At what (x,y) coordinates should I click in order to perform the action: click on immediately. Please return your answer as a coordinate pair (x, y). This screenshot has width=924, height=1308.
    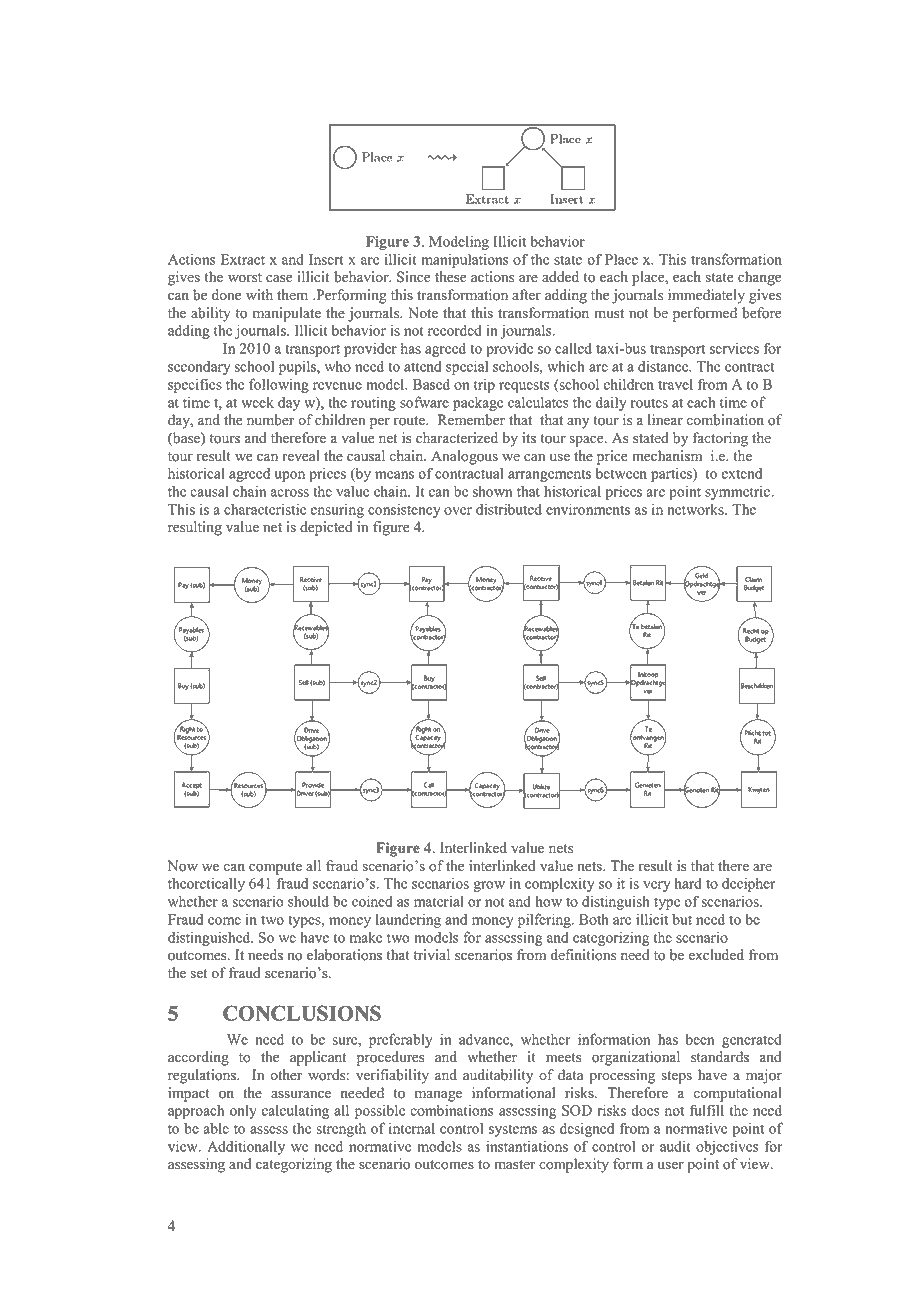
    Looking at the image, I should click on (706, 296).
